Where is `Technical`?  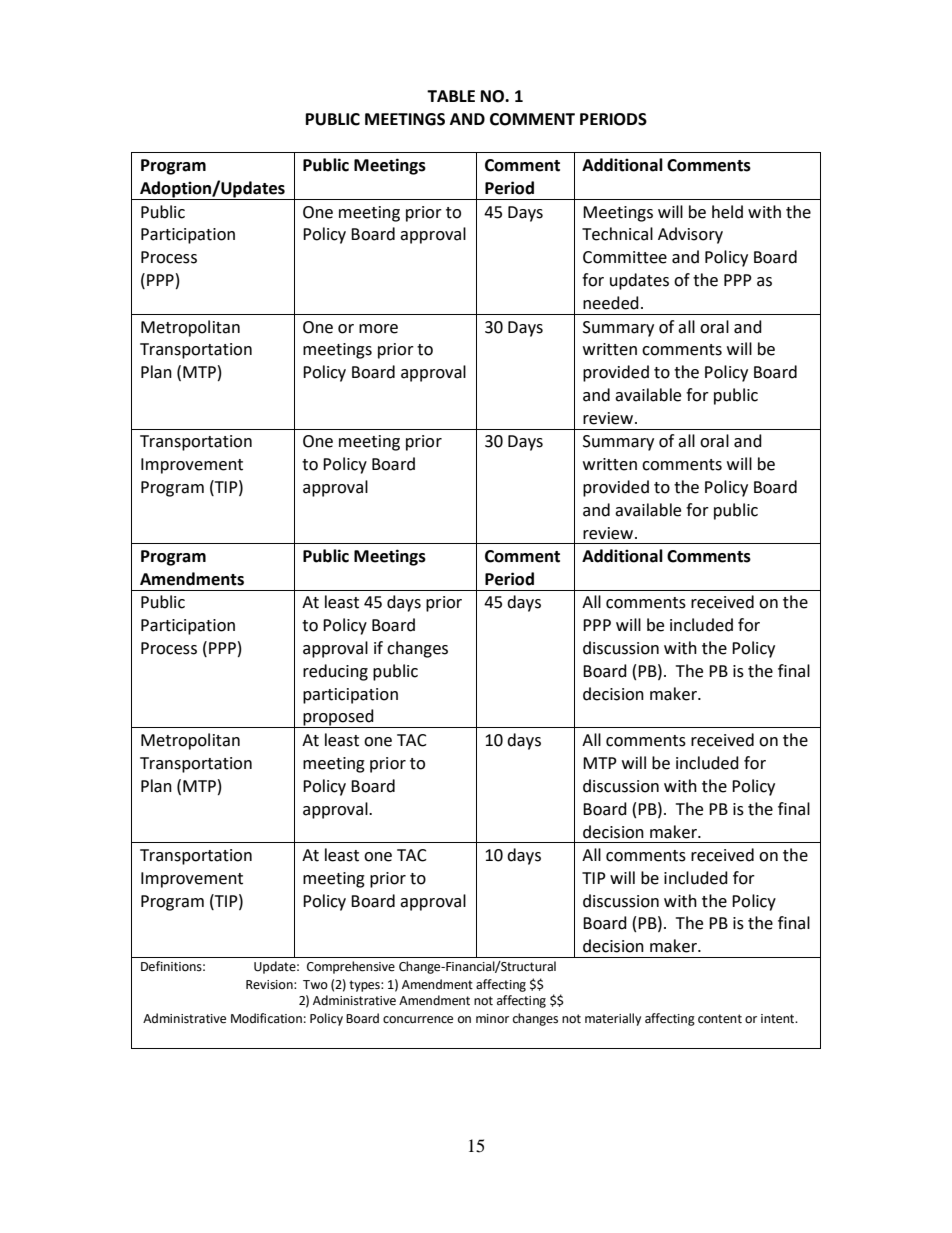 Technical is located at coordinates (617, 234).
